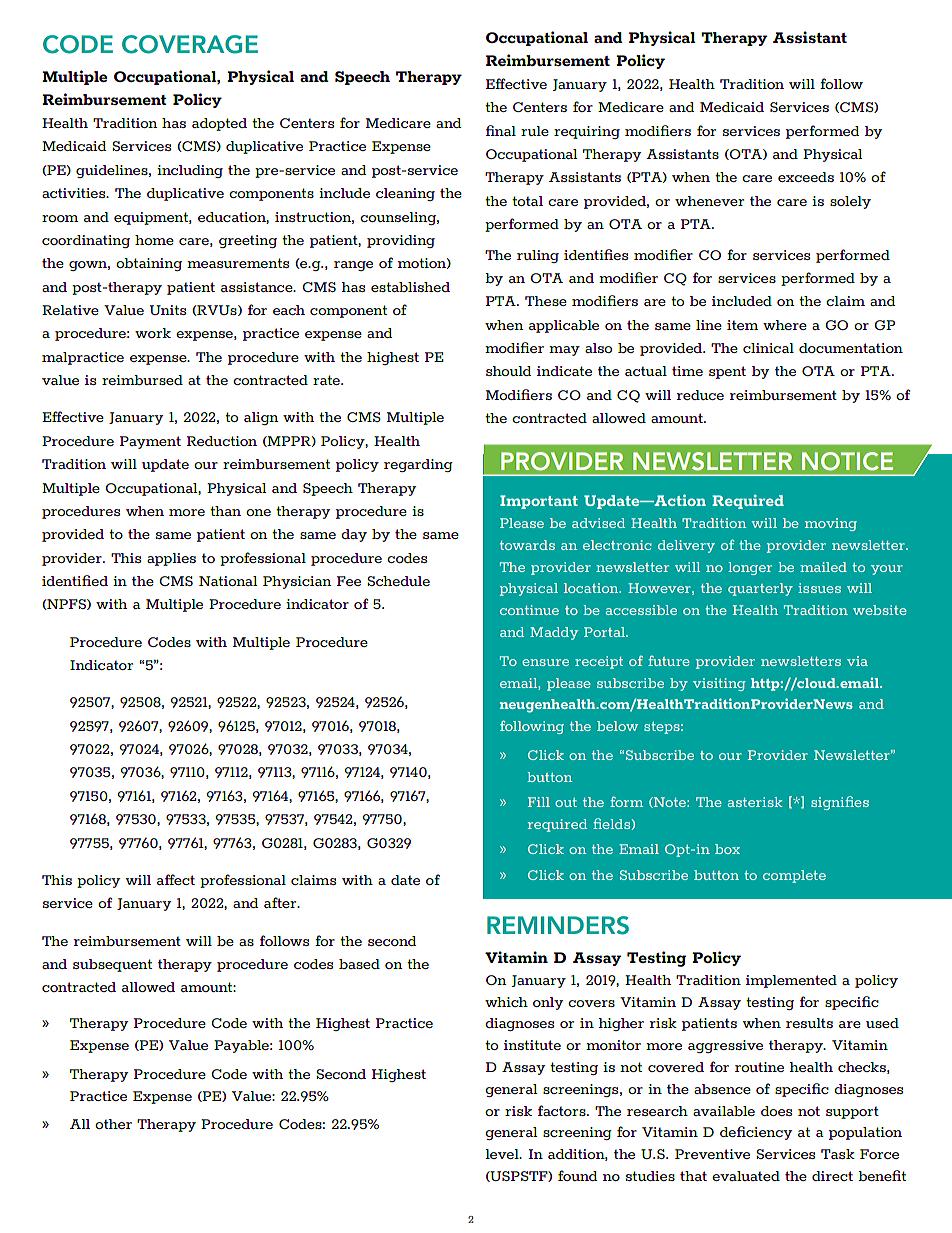  Describe the element at coordinates (794, 876) in the screenshot. I see `complete` at that location.
